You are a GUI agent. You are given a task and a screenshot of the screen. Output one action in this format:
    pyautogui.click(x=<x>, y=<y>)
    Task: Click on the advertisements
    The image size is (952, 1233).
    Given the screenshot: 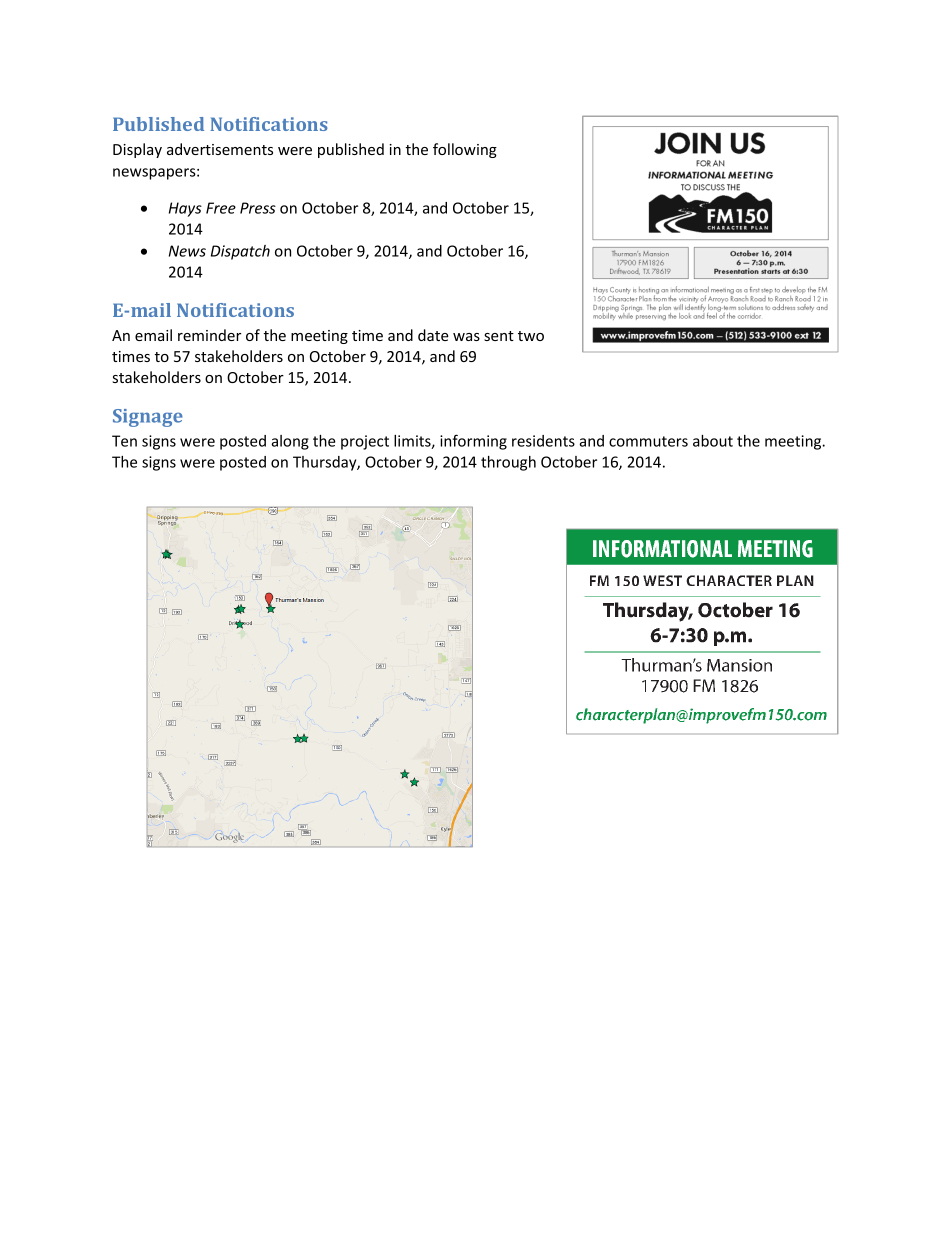 What is the action you would take?
    pyautogui.click(x=220, y=149)
